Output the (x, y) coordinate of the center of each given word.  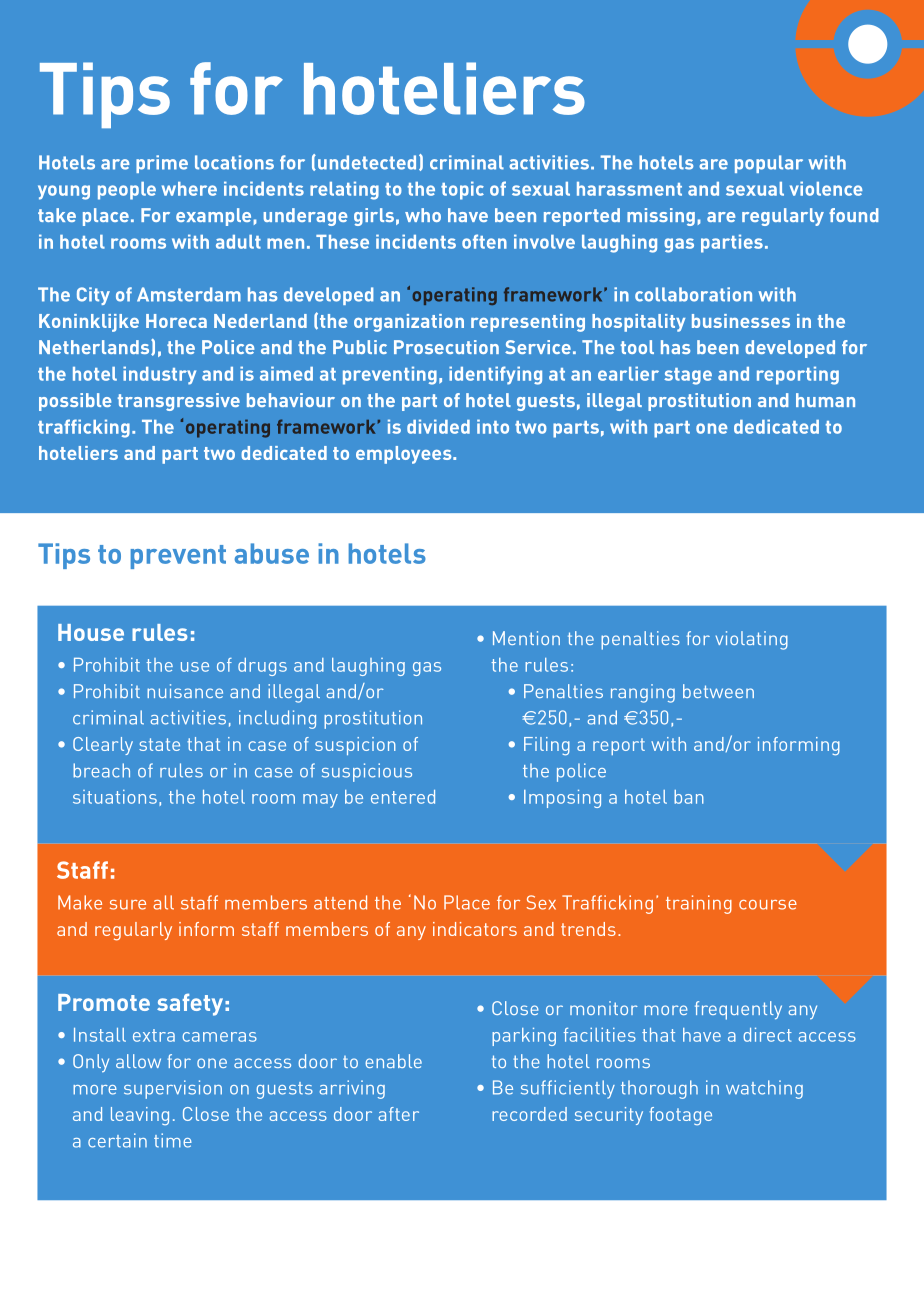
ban (689, 797)
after (398, 1114)
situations (115, 797)
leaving (140, 1116)
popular (769, 164)
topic (462, 190)
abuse (272, 553)
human (825, 400)
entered (403, 797)
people (127, 191)
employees (405, 455)
